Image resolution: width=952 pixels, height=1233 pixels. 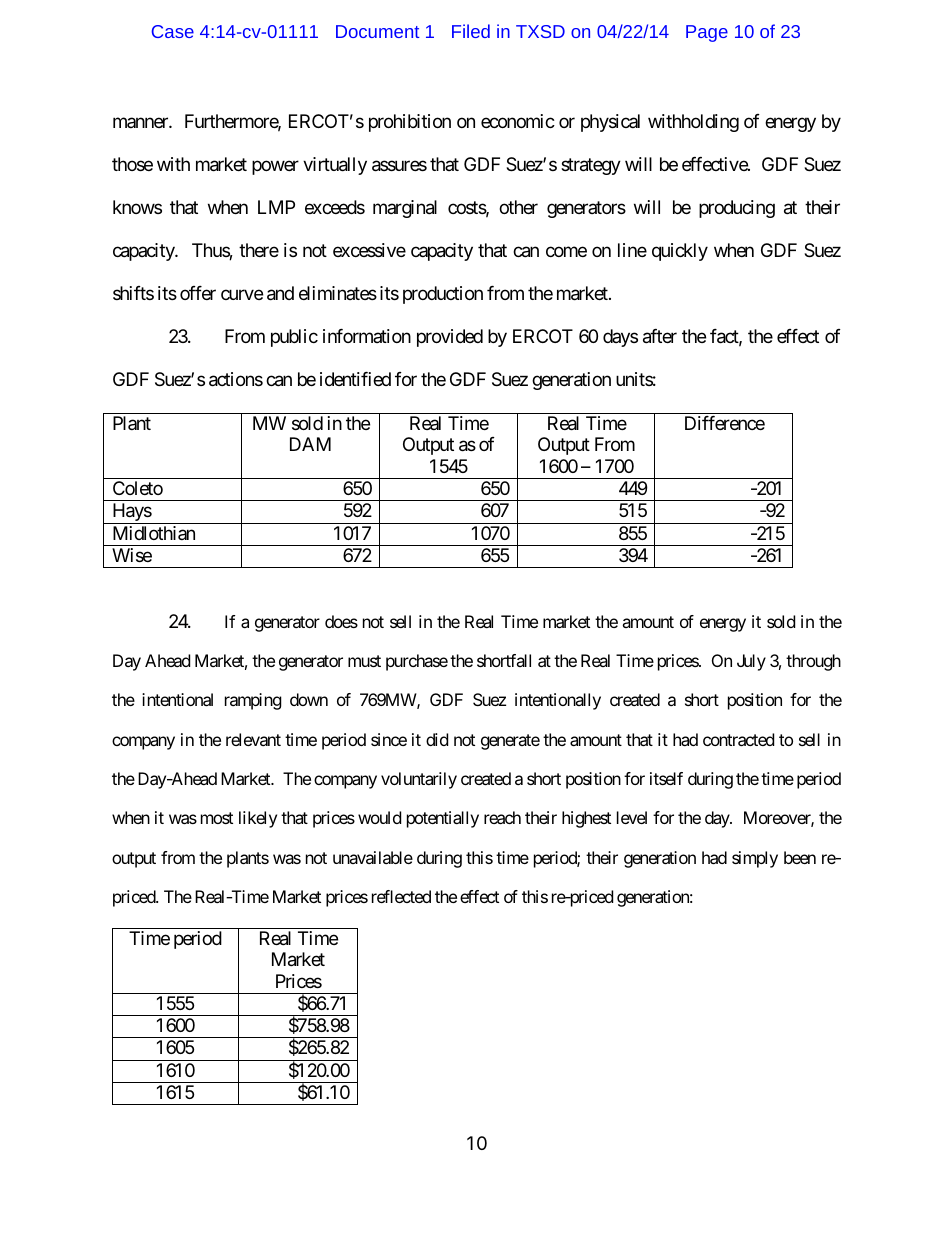 I want to click on identified, so click(x=355, y=379).
